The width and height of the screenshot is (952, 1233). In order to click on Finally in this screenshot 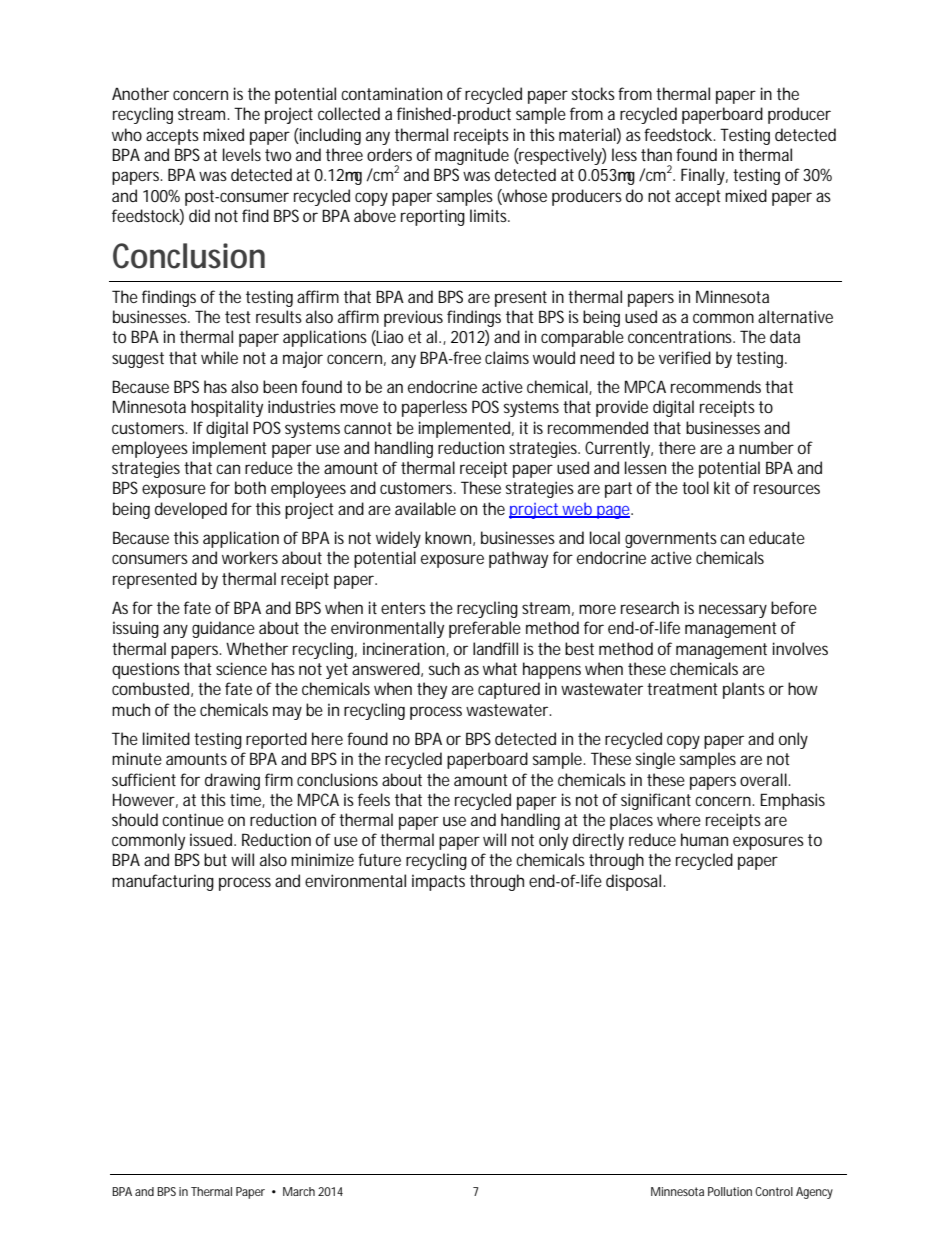, I will do `click(704, 176)`.
